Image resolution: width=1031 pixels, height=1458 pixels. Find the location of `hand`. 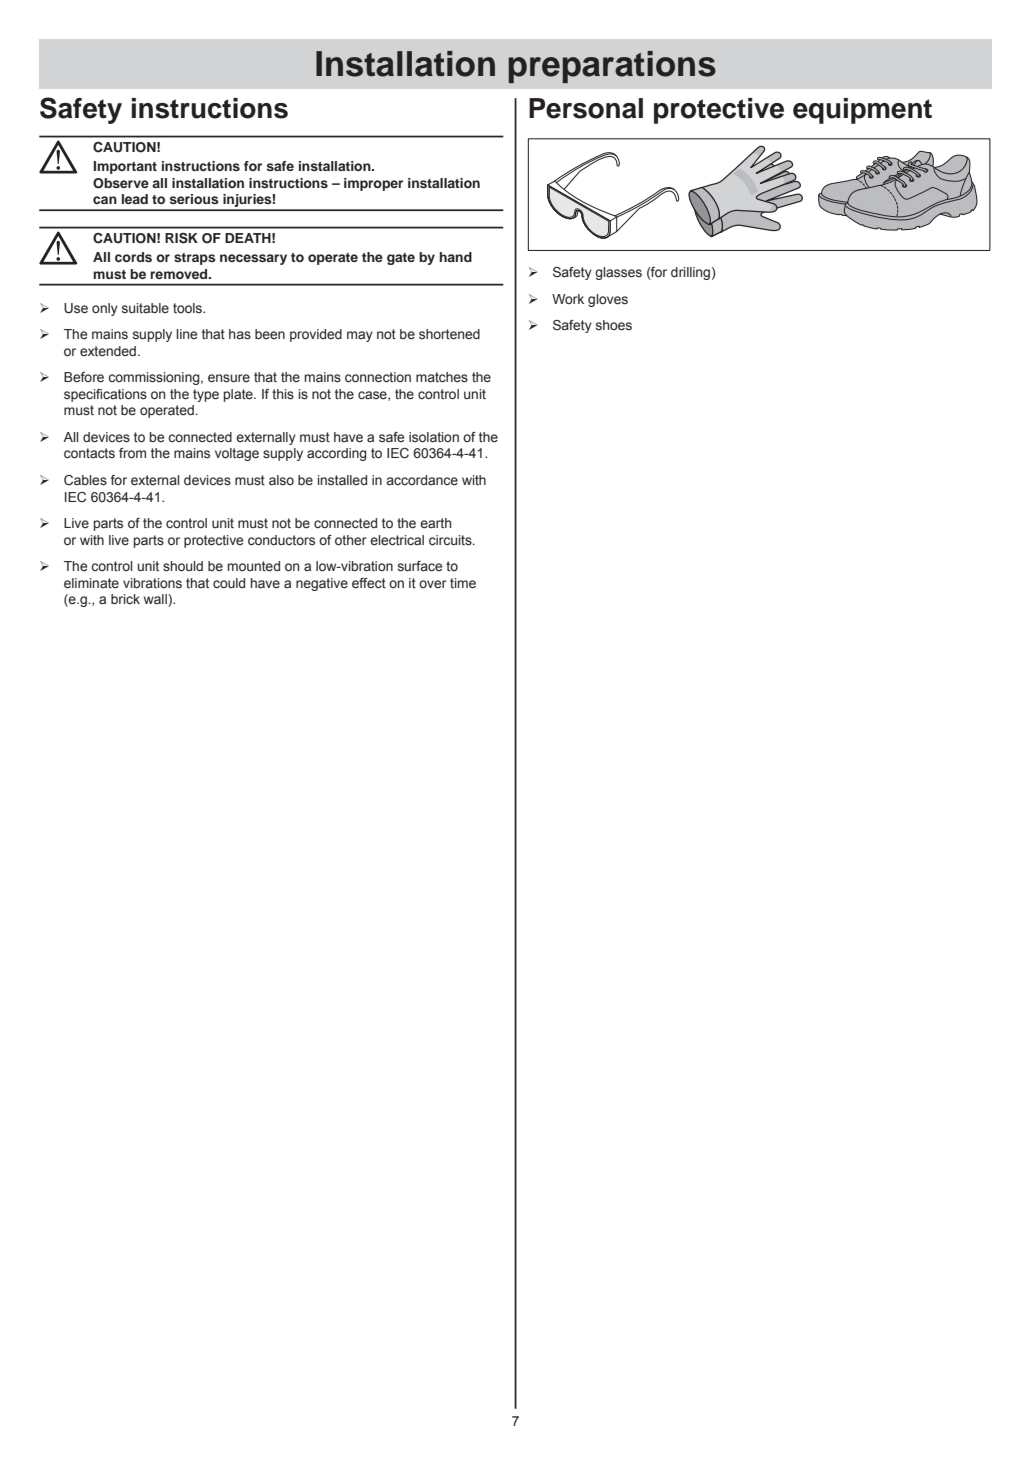

hand is located at coordinates (456, 257).
